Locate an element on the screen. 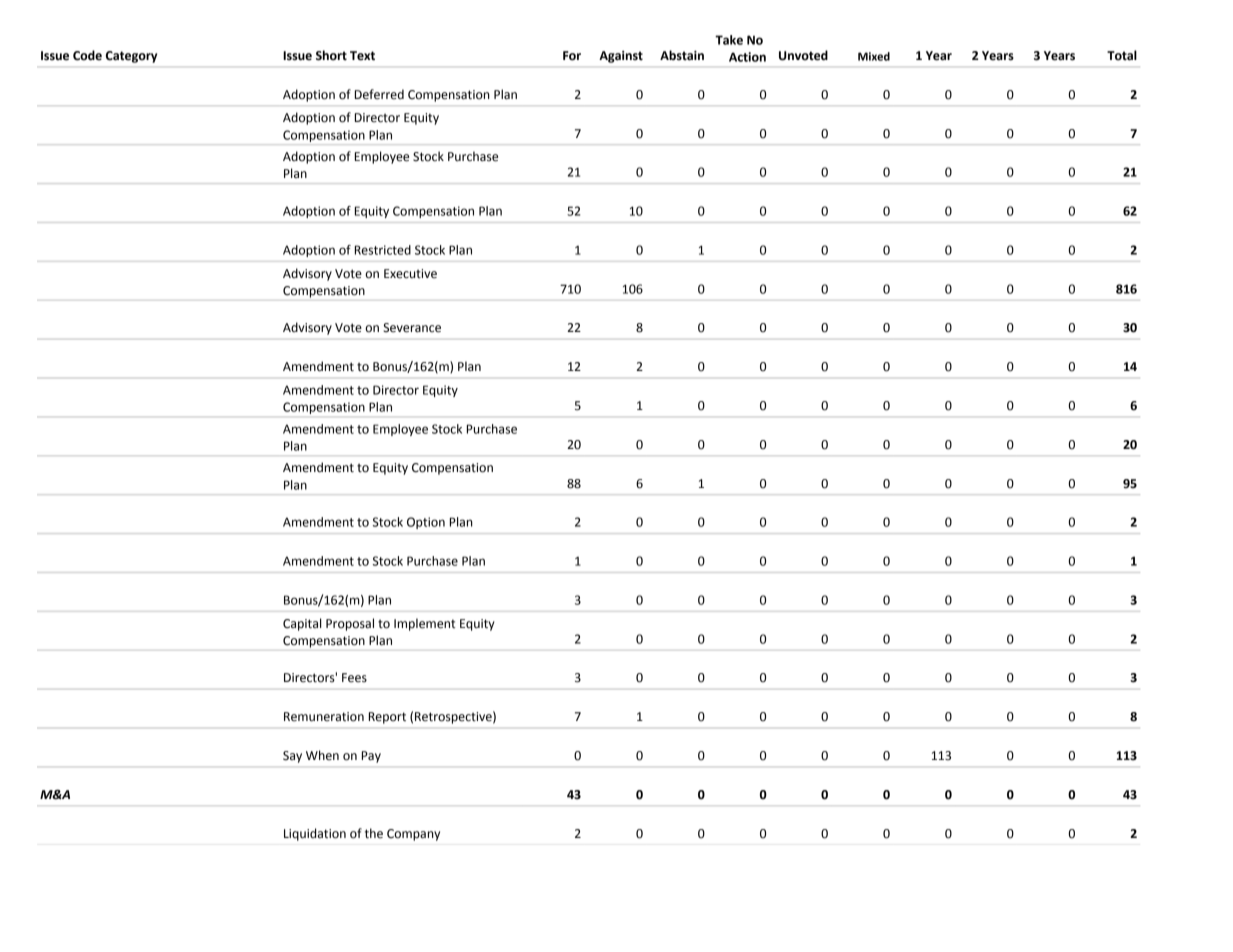  the is located at coordinates (374, 833).
